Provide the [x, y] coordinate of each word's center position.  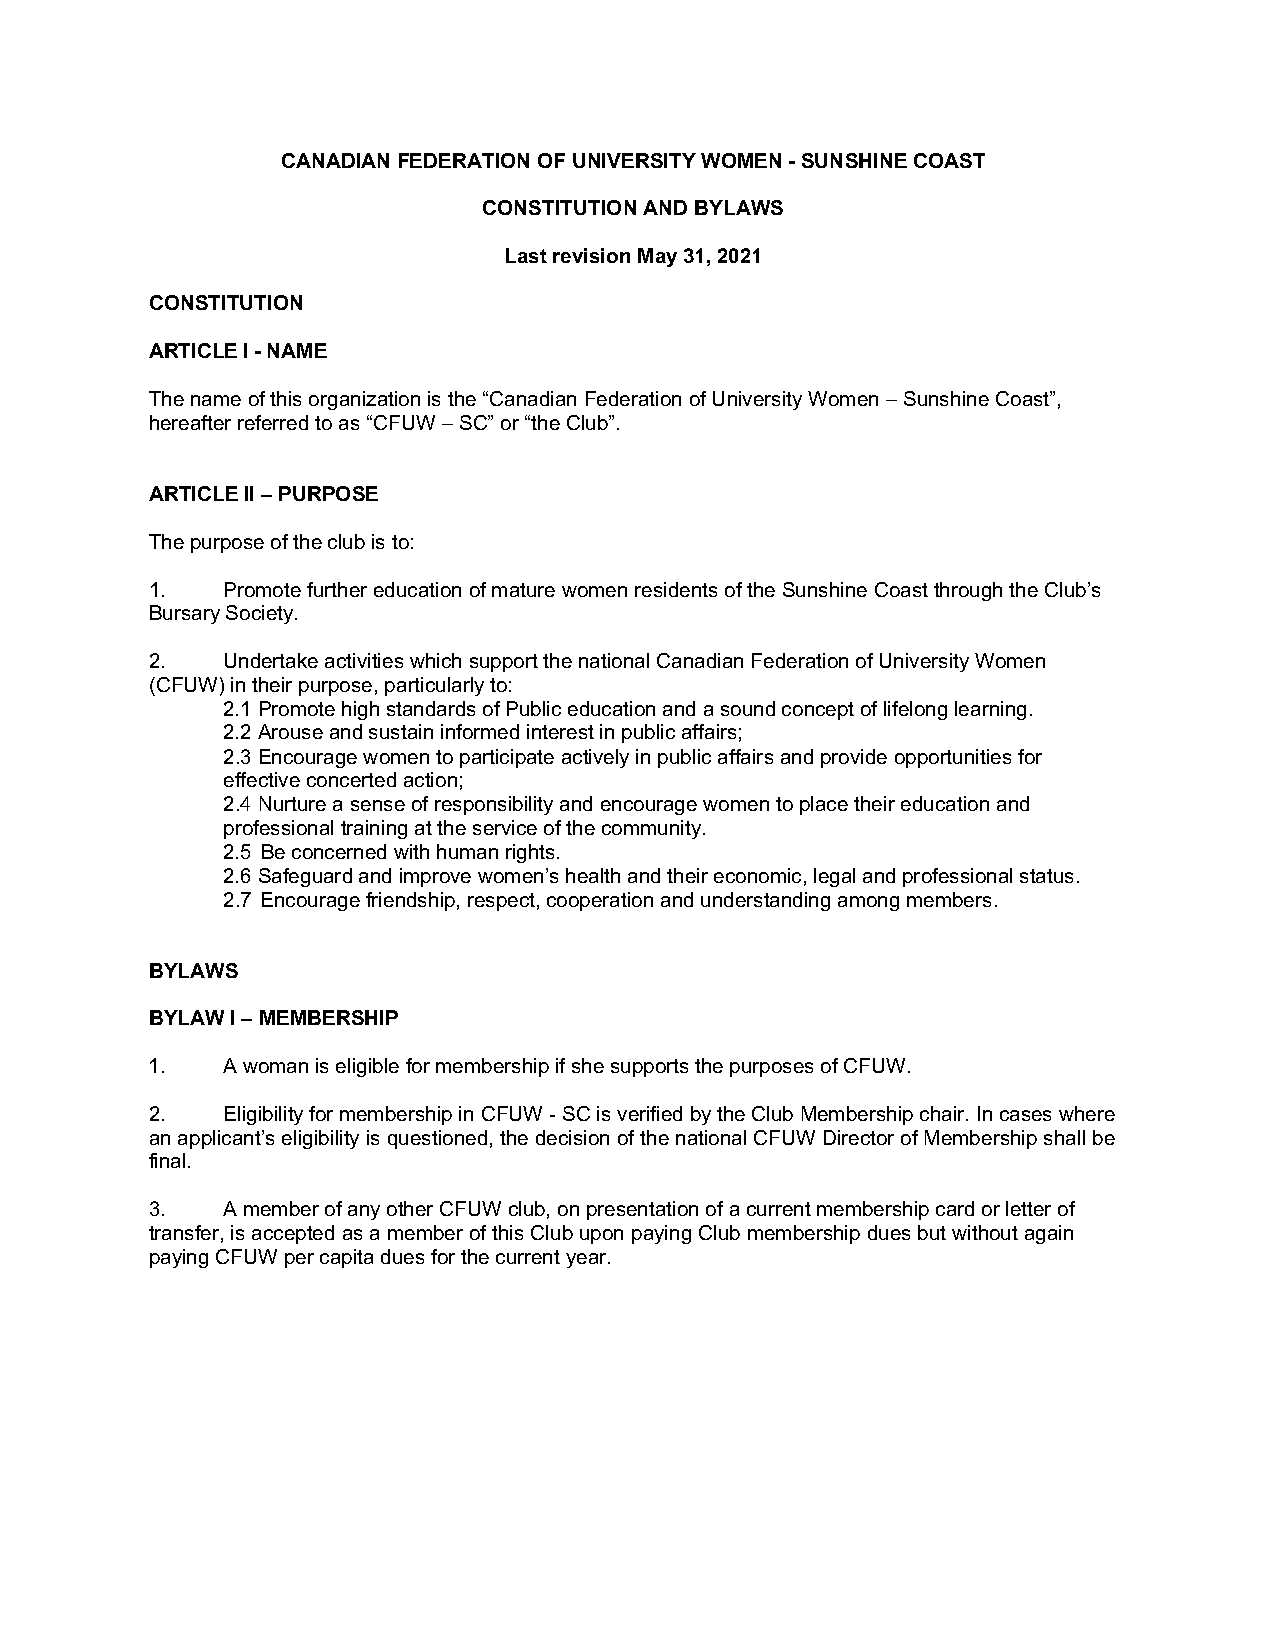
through [968, 591]
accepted [293, 1234]
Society [261, 614]
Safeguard [305, 877]
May [657, 257]
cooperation [600, 901]
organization [364, 400]
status [1046, 876]
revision [591, 255]
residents [676, 589]
